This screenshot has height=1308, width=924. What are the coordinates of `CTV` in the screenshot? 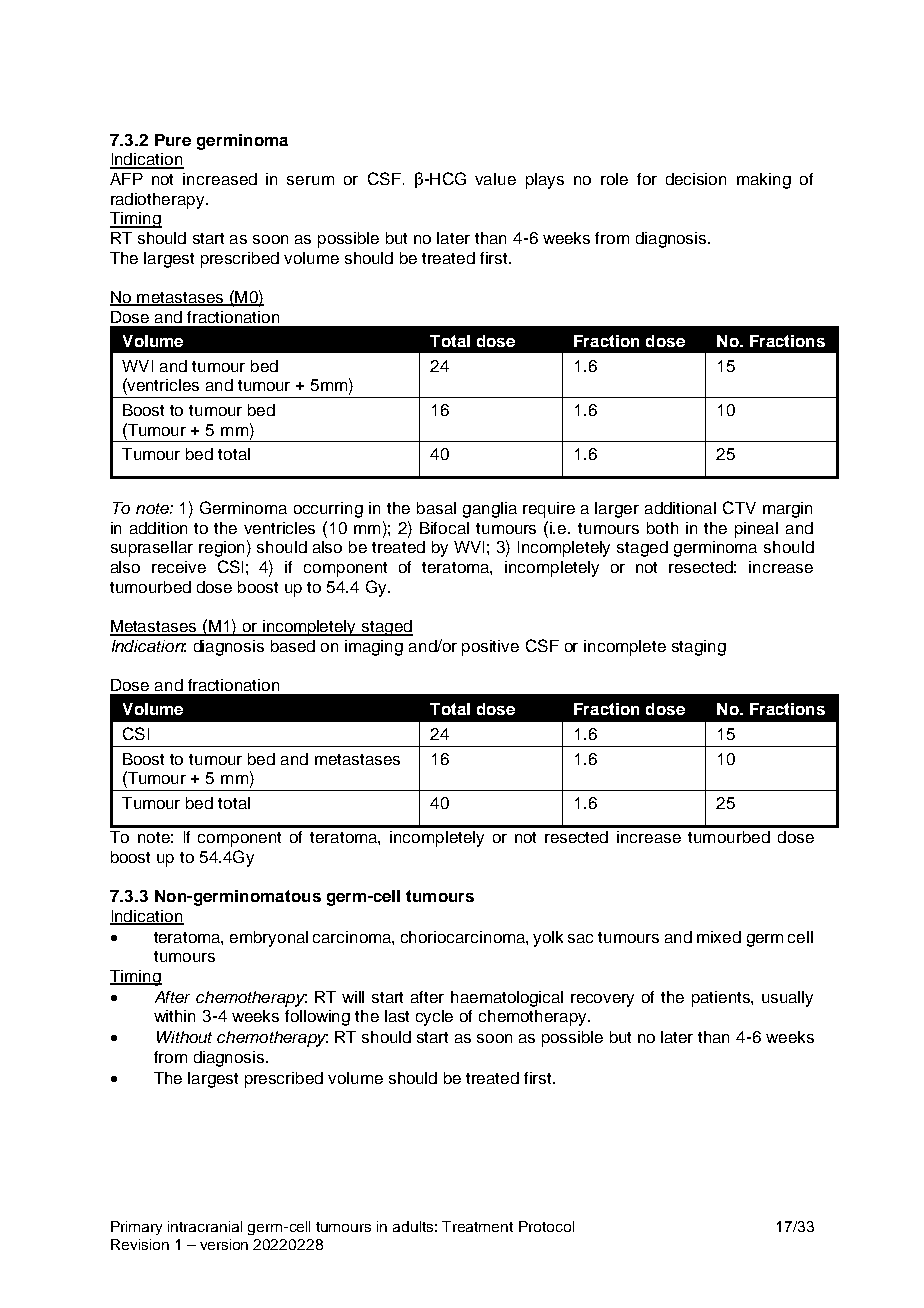 It's located at (739, 507).
